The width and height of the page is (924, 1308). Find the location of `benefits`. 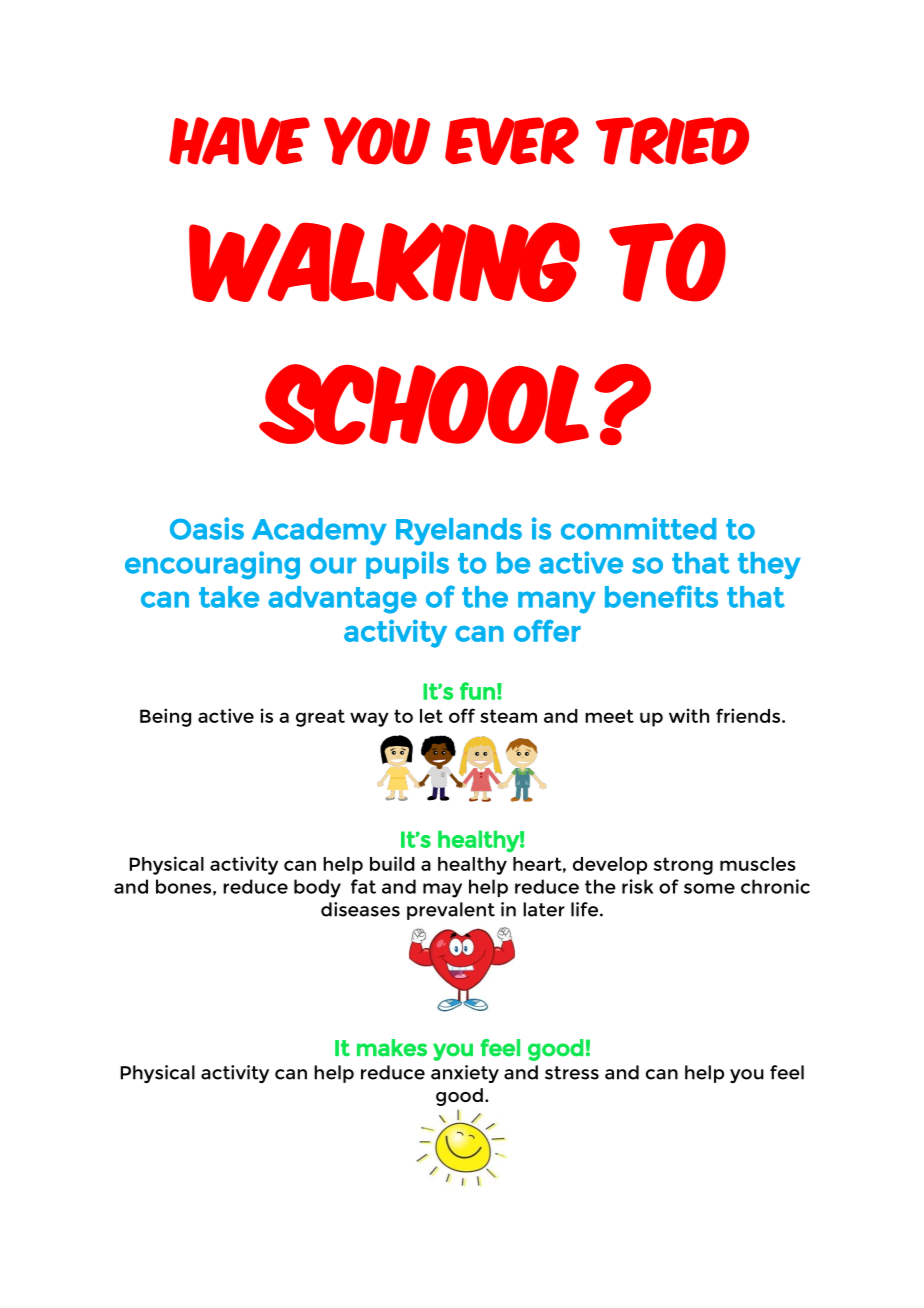

benefits is located at coordinates (661, 596).
